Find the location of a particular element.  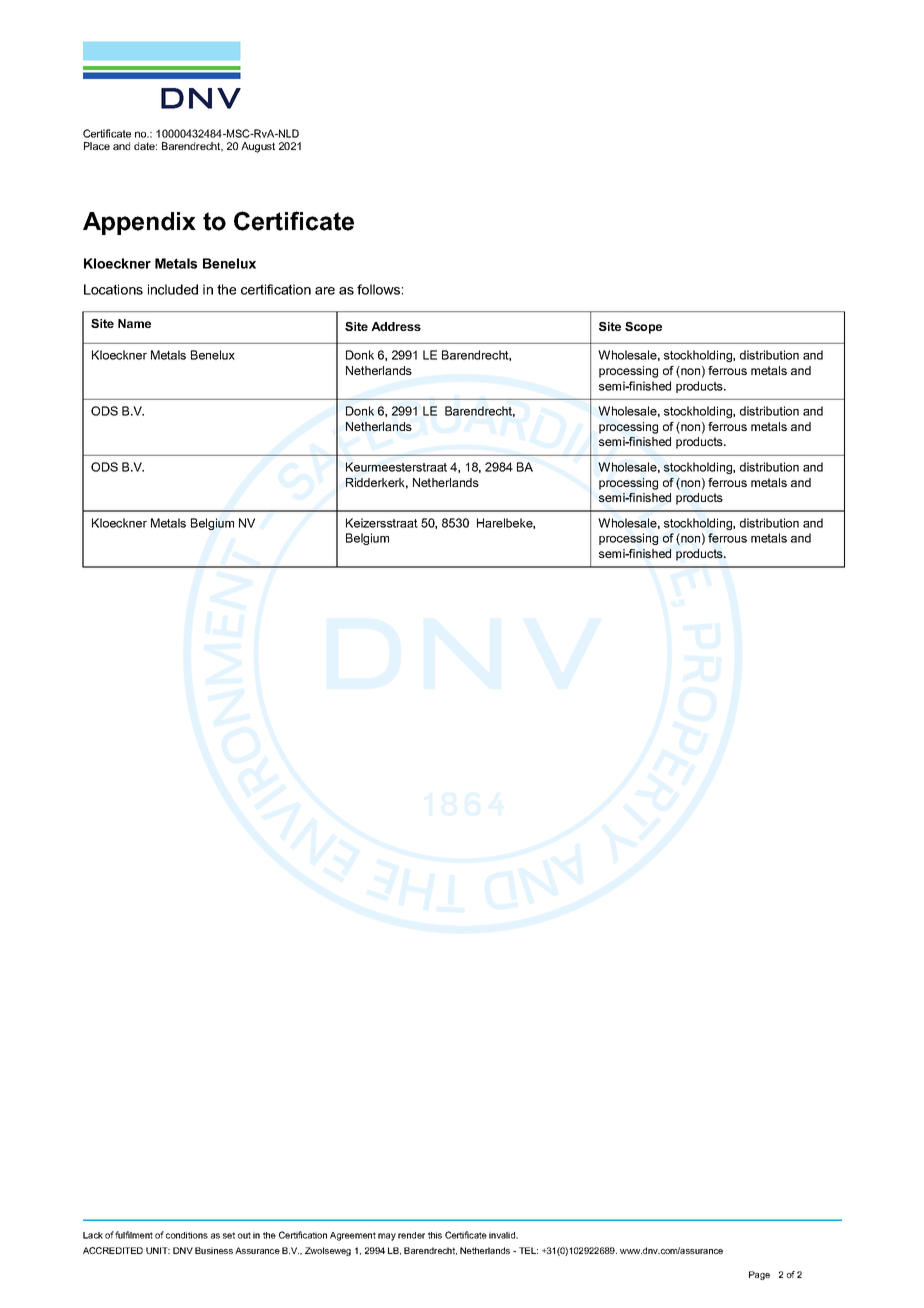

conditions is located at coordinates (187, 1235).
